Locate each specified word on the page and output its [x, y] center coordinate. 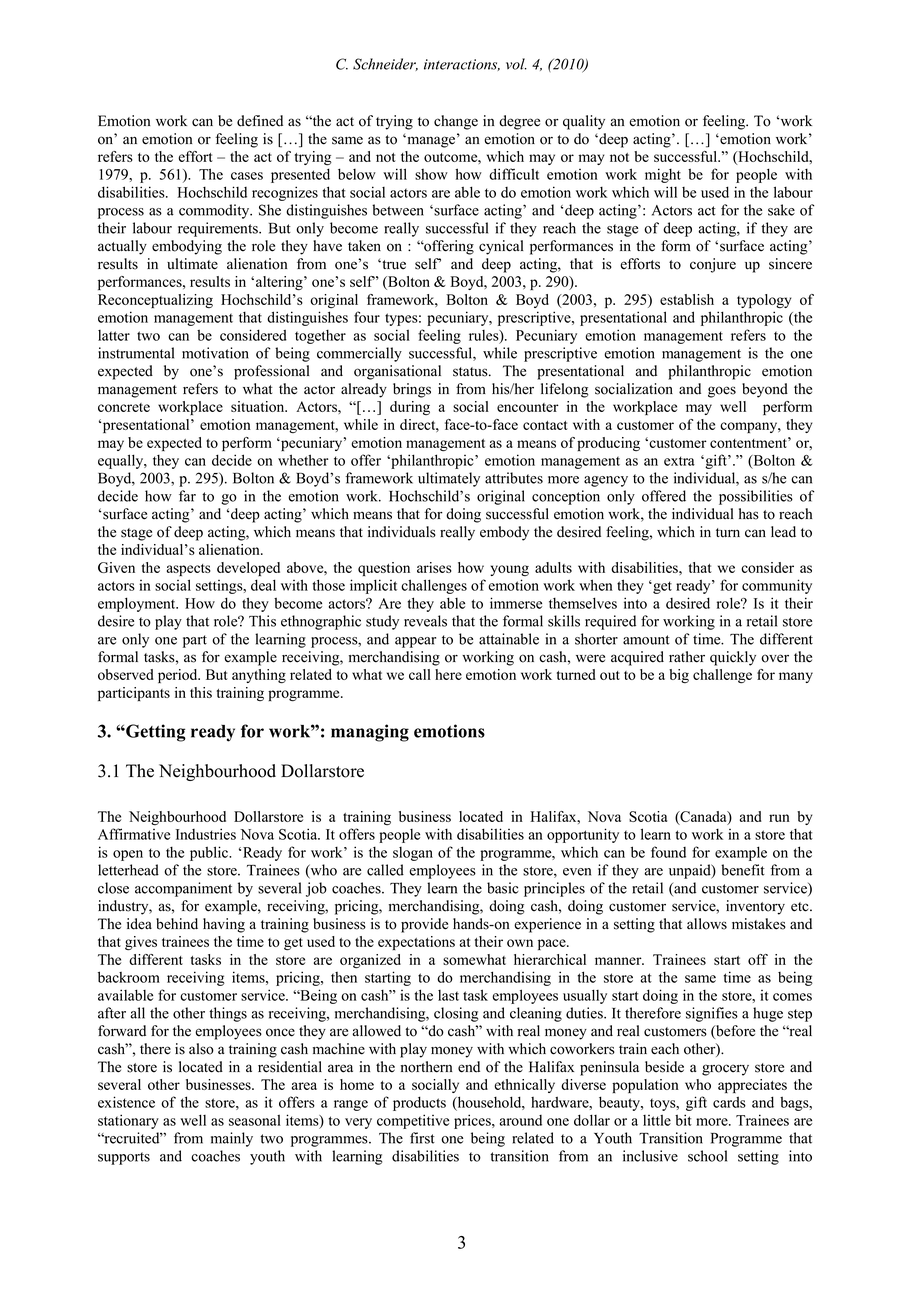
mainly [232, 1139]
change [456, 122]
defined [260, 121]
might [663, 175]
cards [729, 1102]
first [422, 1138]
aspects [189, 570]
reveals [425, 621]
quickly [733, 658]
